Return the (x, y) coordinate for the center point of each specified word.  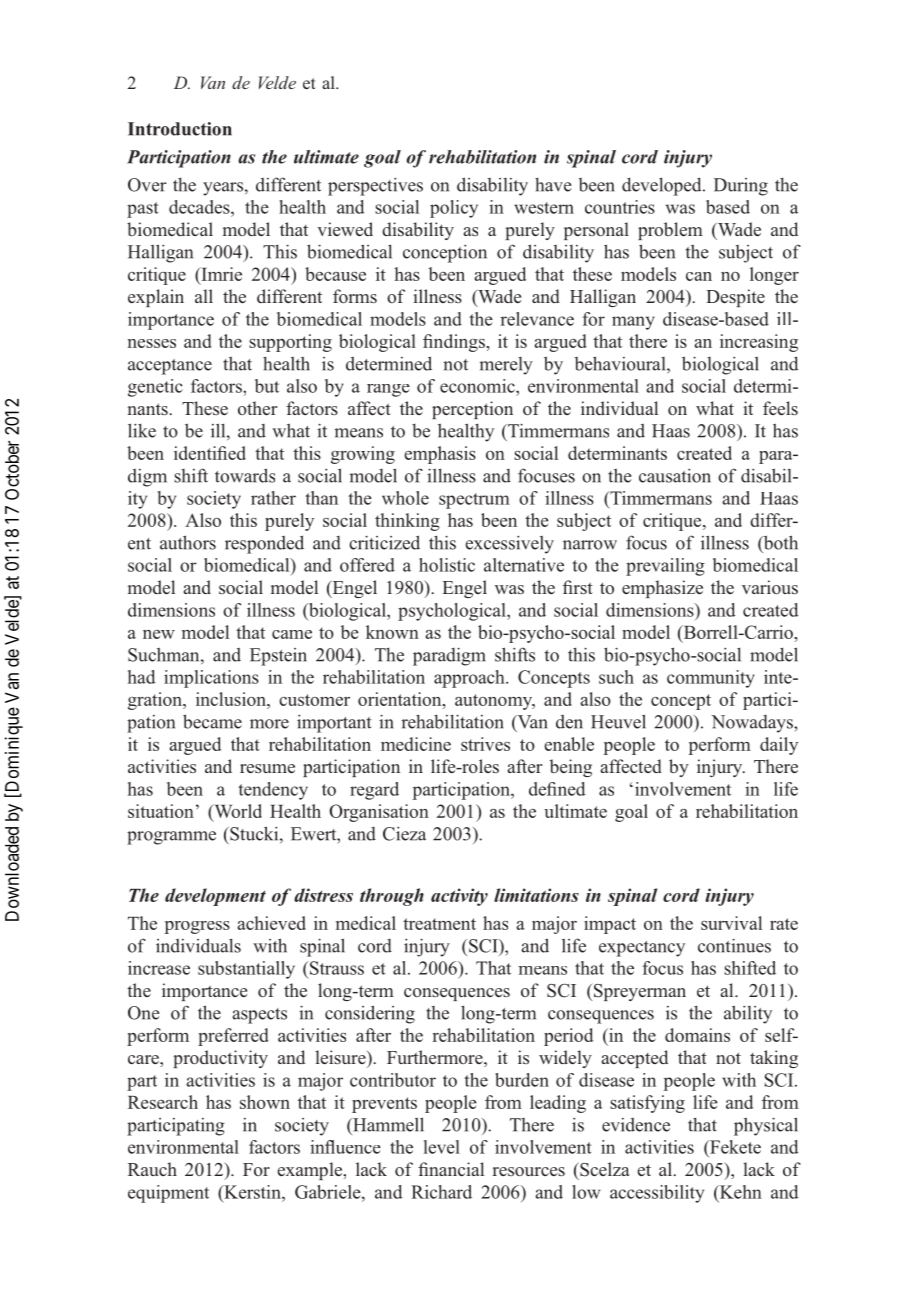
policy (454, 209)
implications (211, 679)
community (711, 679)
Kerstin (252, 1192)
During (741, 187)
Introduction (180, 129)
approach (470, 679)
